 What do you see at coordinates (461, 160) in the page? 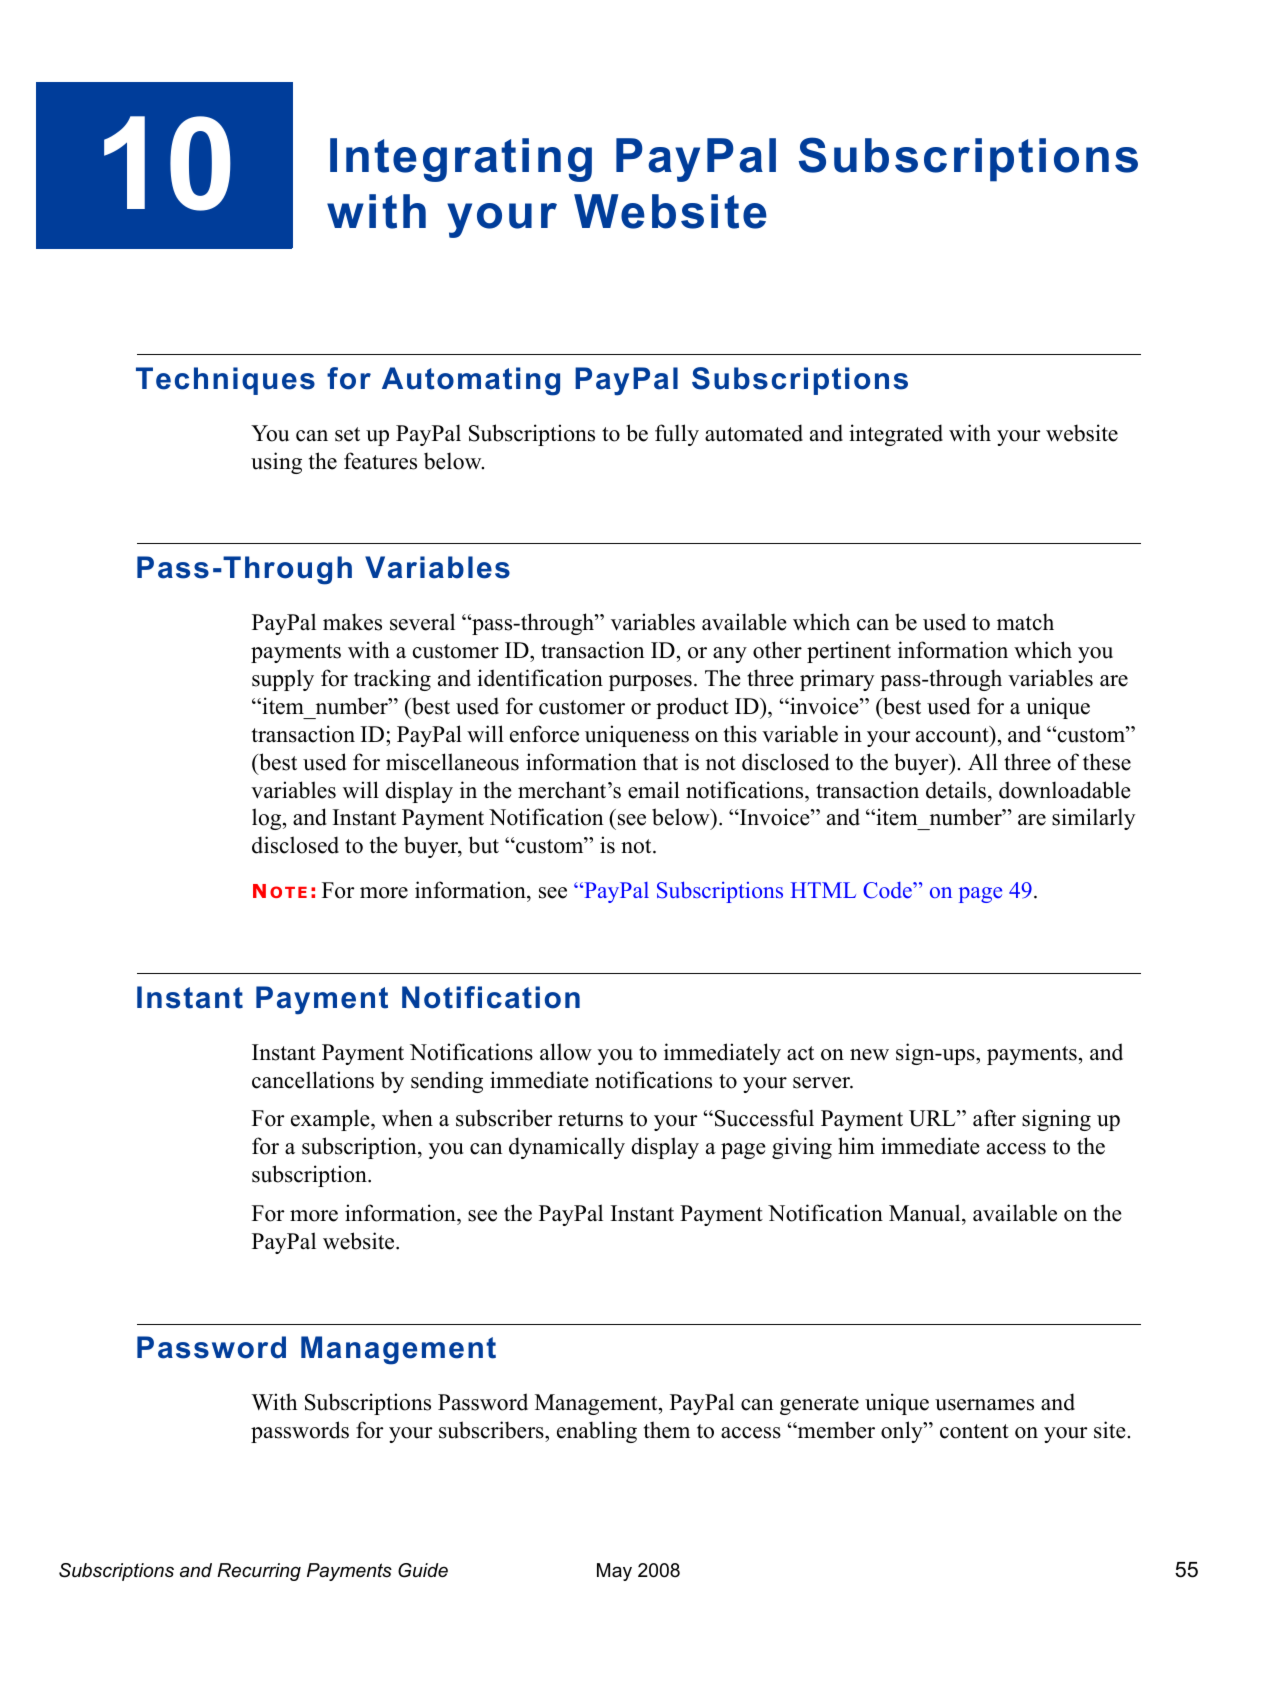
I see `Integrating` at bounding box center [461, 160].
